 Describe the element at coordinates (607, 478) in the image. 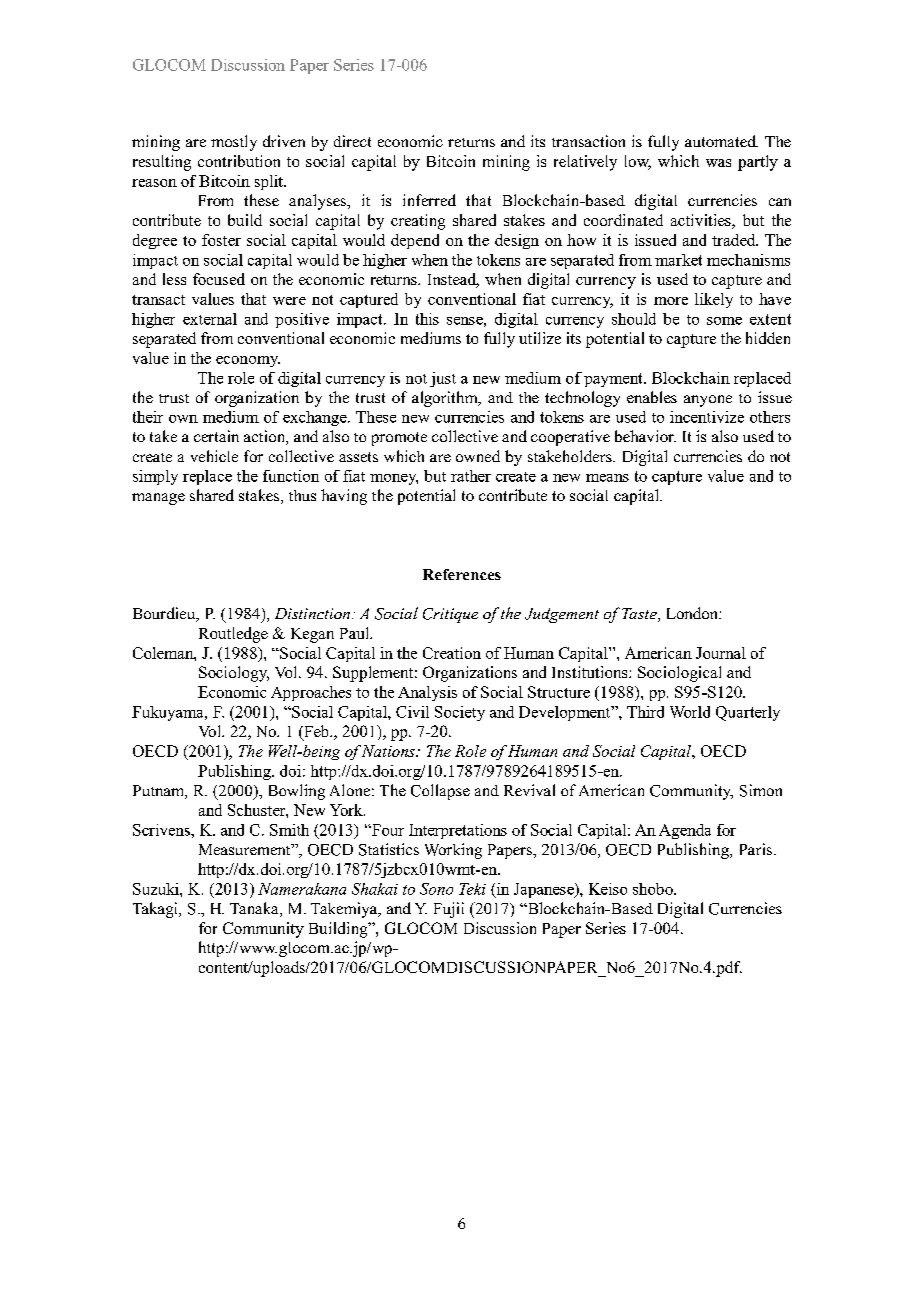

I see `means` at that location.
